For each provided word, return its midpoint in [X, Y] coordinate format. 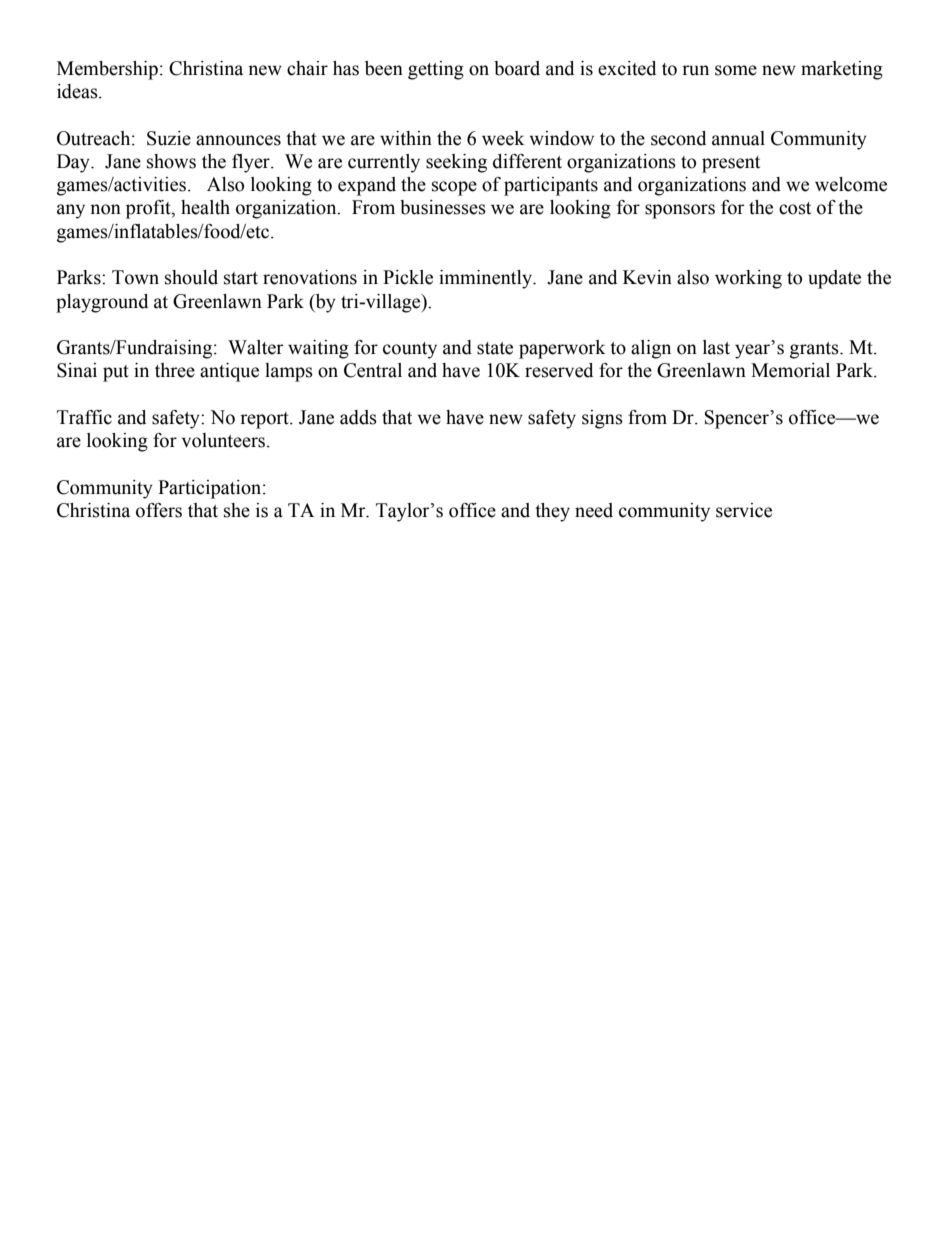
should [191, 277]
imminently [486, 279]
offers [159, 510]
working [748, 279]
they [552, 512]
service [744, 510]
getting [436, 70]
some [736, 70]
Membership [107, 70]
